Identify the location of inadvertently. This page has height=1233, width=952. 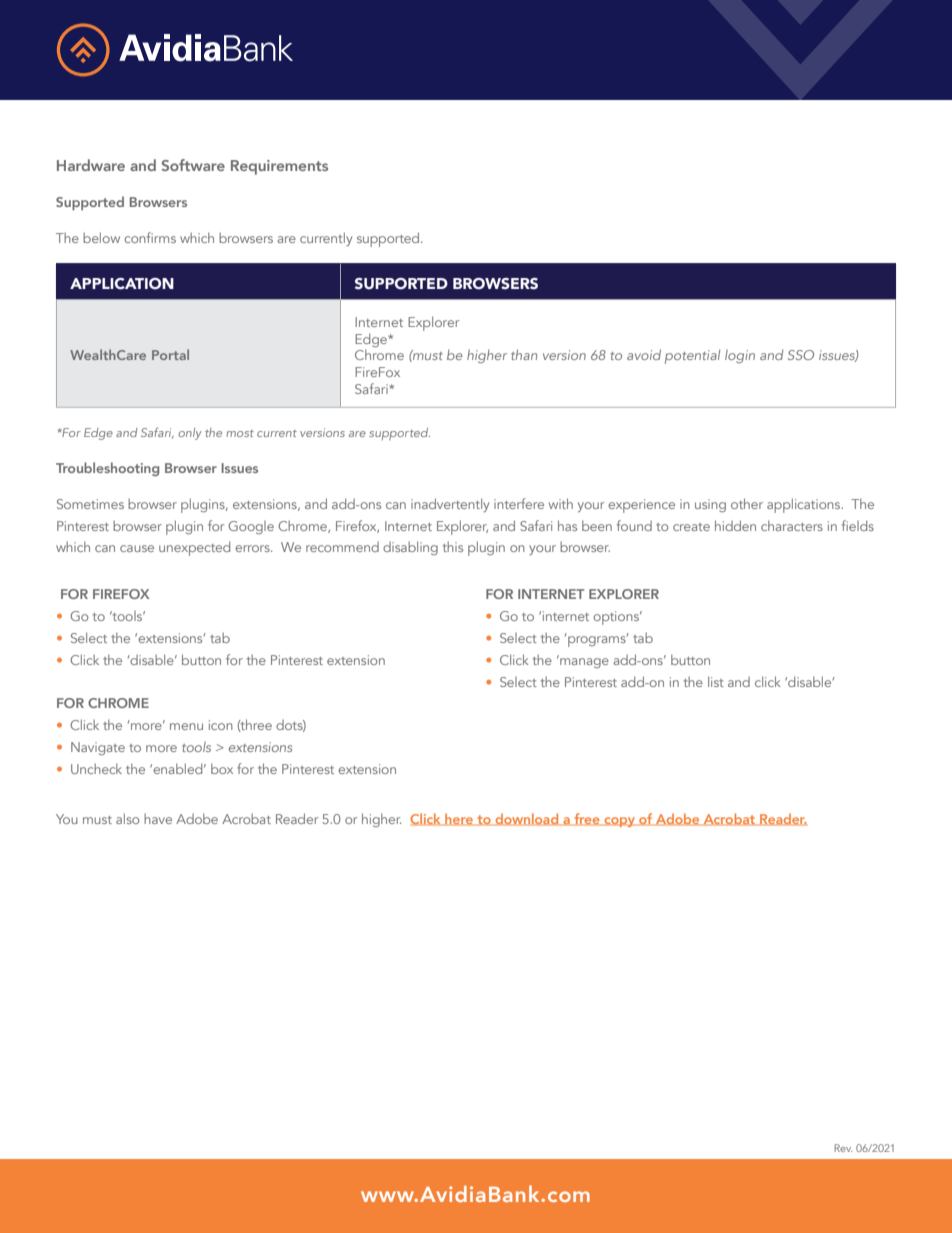
(450, 505).
